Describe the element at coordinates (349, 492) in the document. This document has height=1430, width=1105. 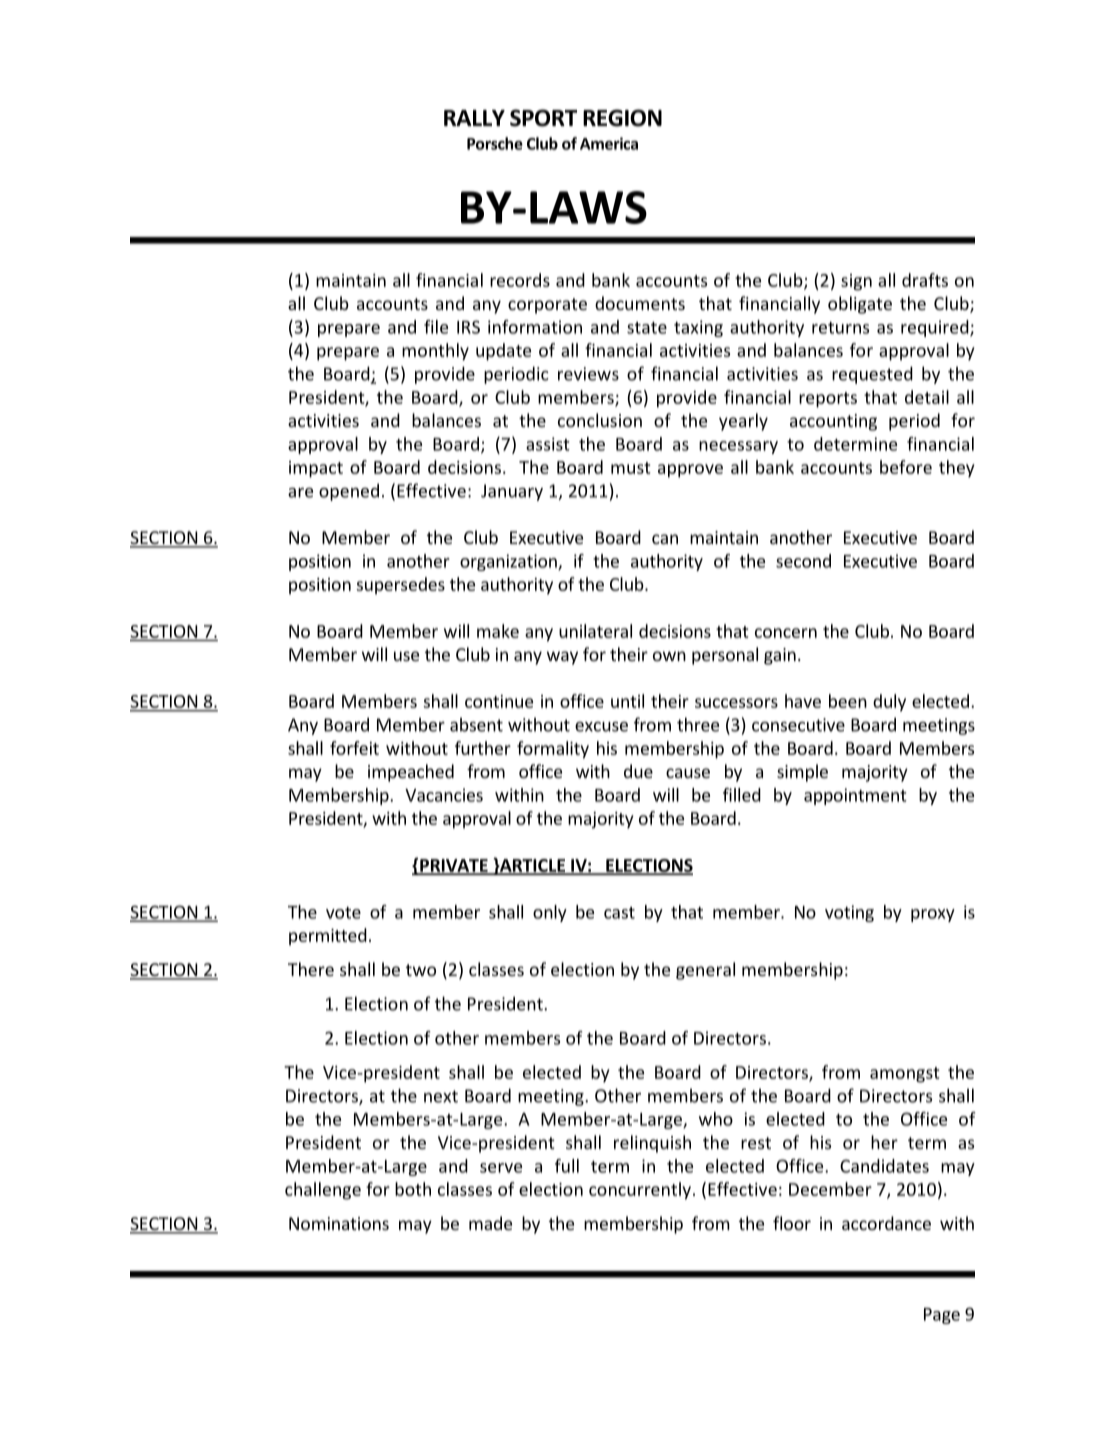
I see `opened` at that location.
